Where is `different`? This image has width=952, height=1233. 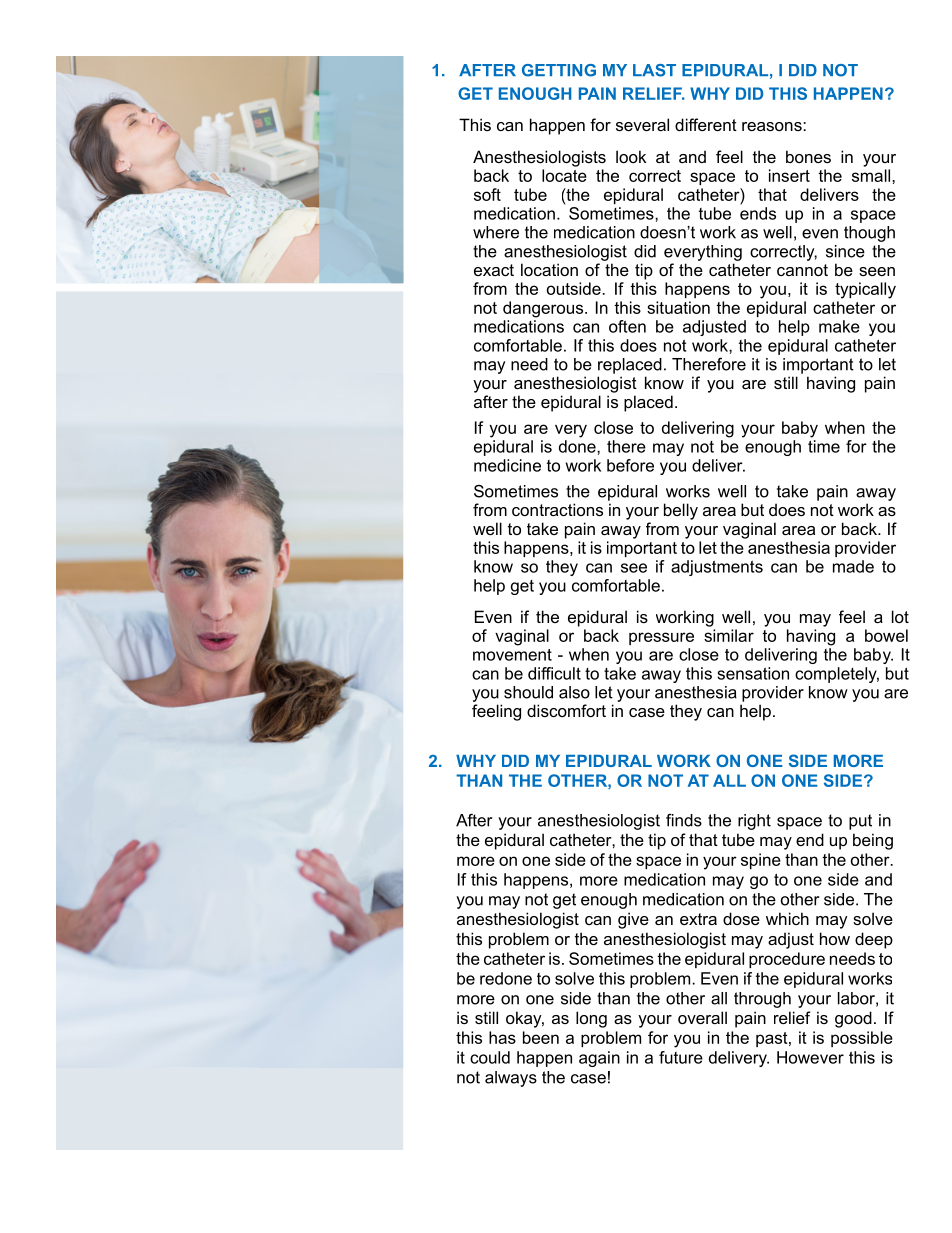
different is located at coordinates (706, 124).
